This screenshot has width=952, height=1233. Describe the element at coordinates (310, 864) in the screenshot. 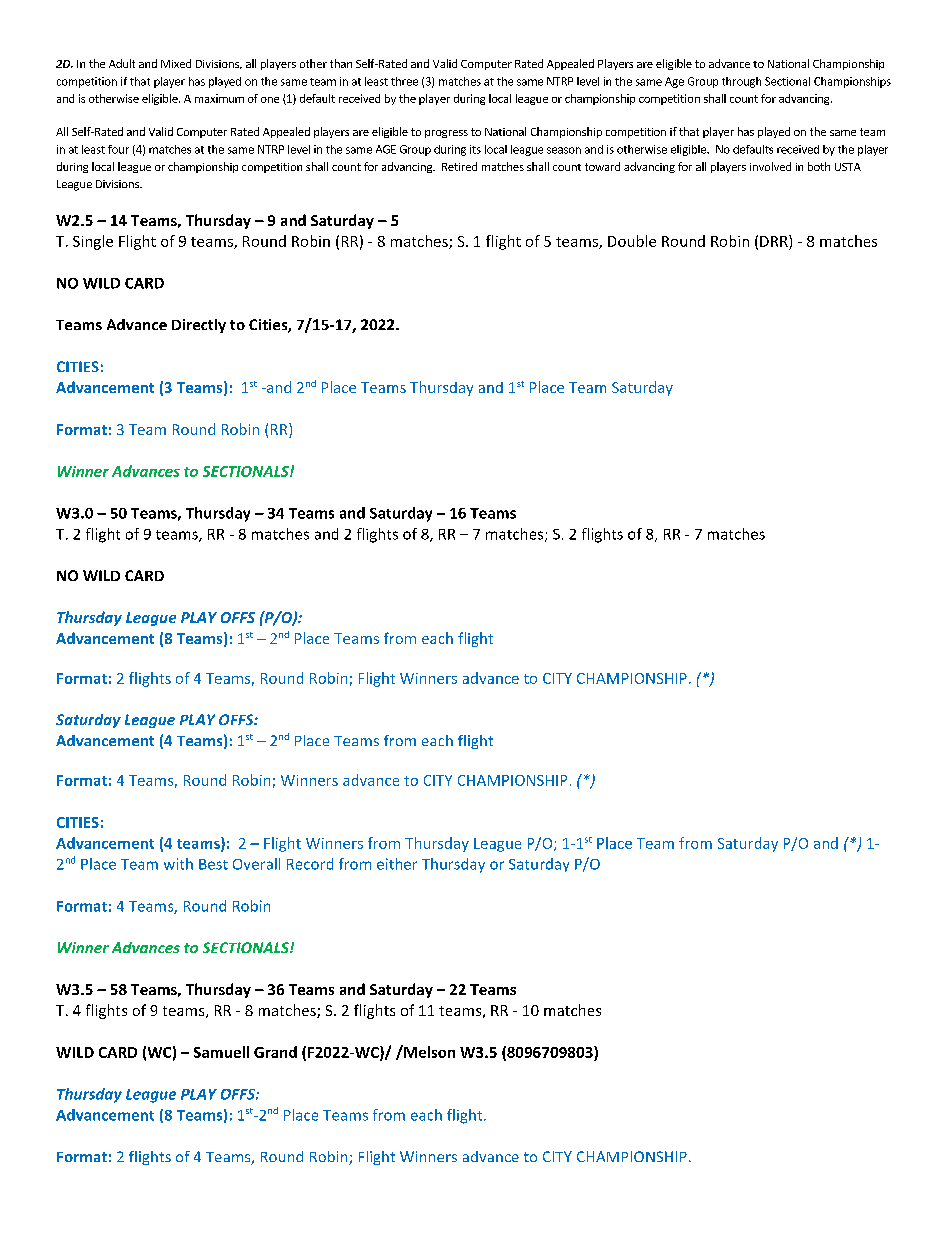

I see `Record` at that location.
